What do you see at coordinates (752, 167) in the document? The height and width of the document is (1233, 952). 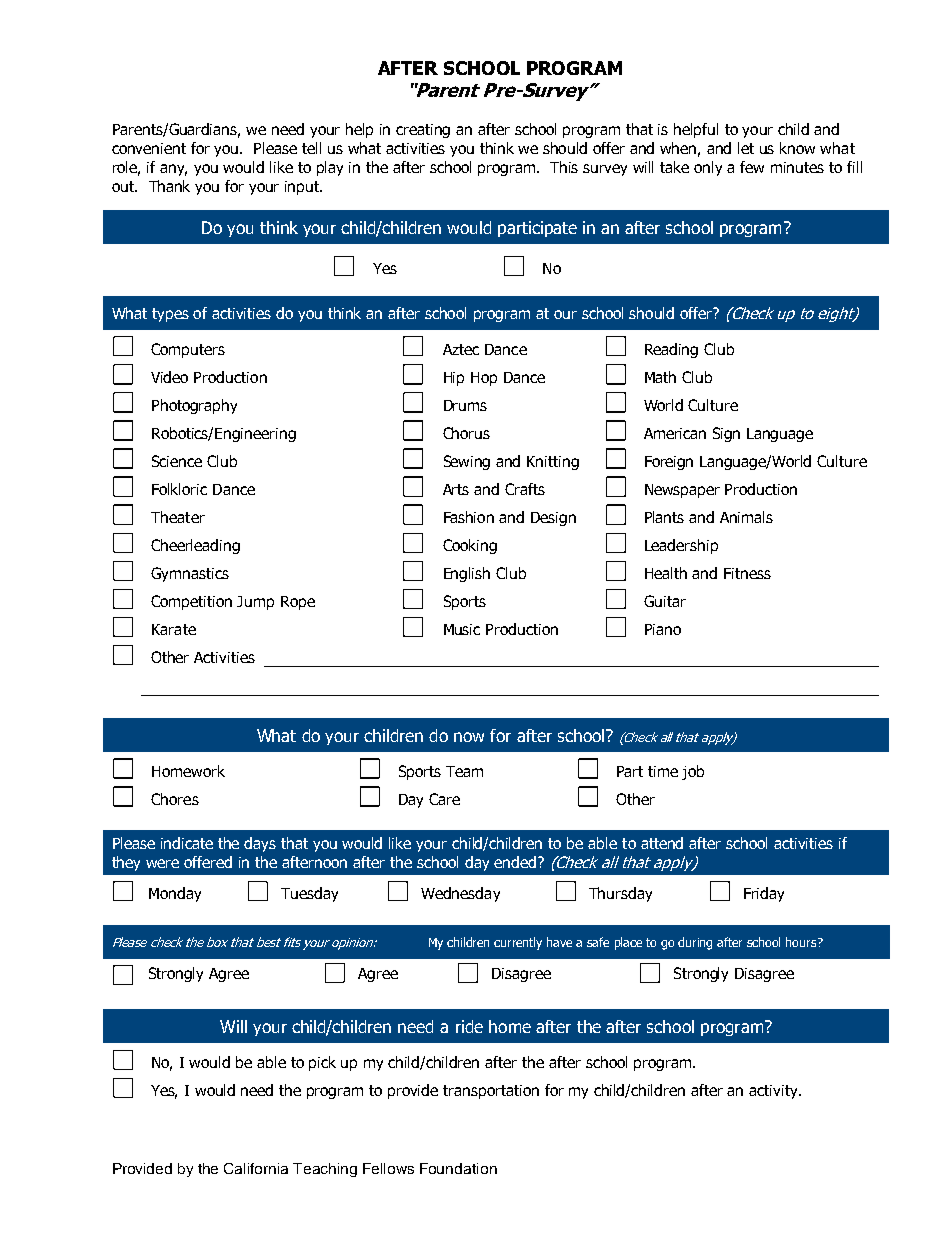 I see `few` at bounding box center [752, 167].
